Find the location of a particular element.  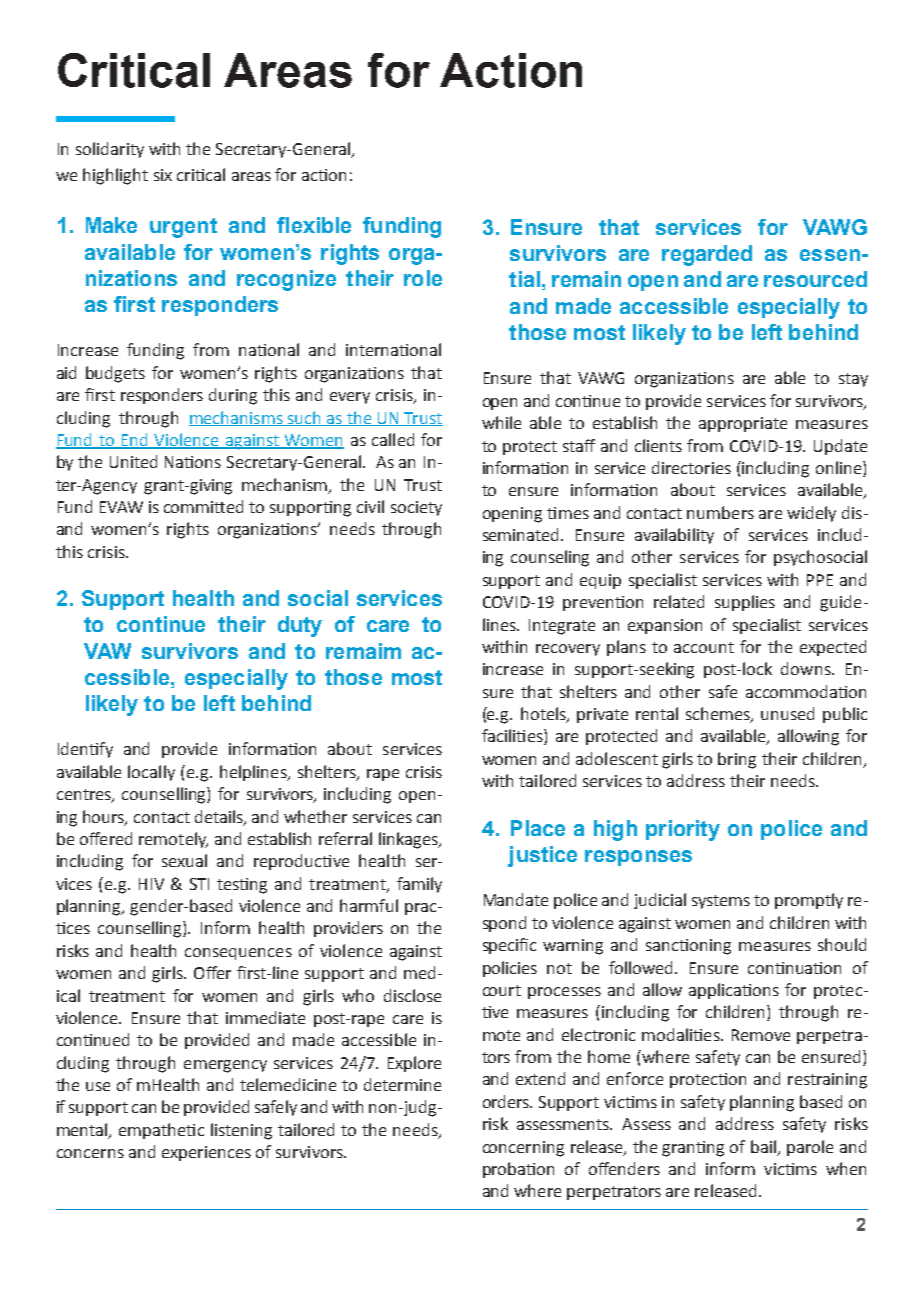

numbers is located at coordinates (720, 512).
